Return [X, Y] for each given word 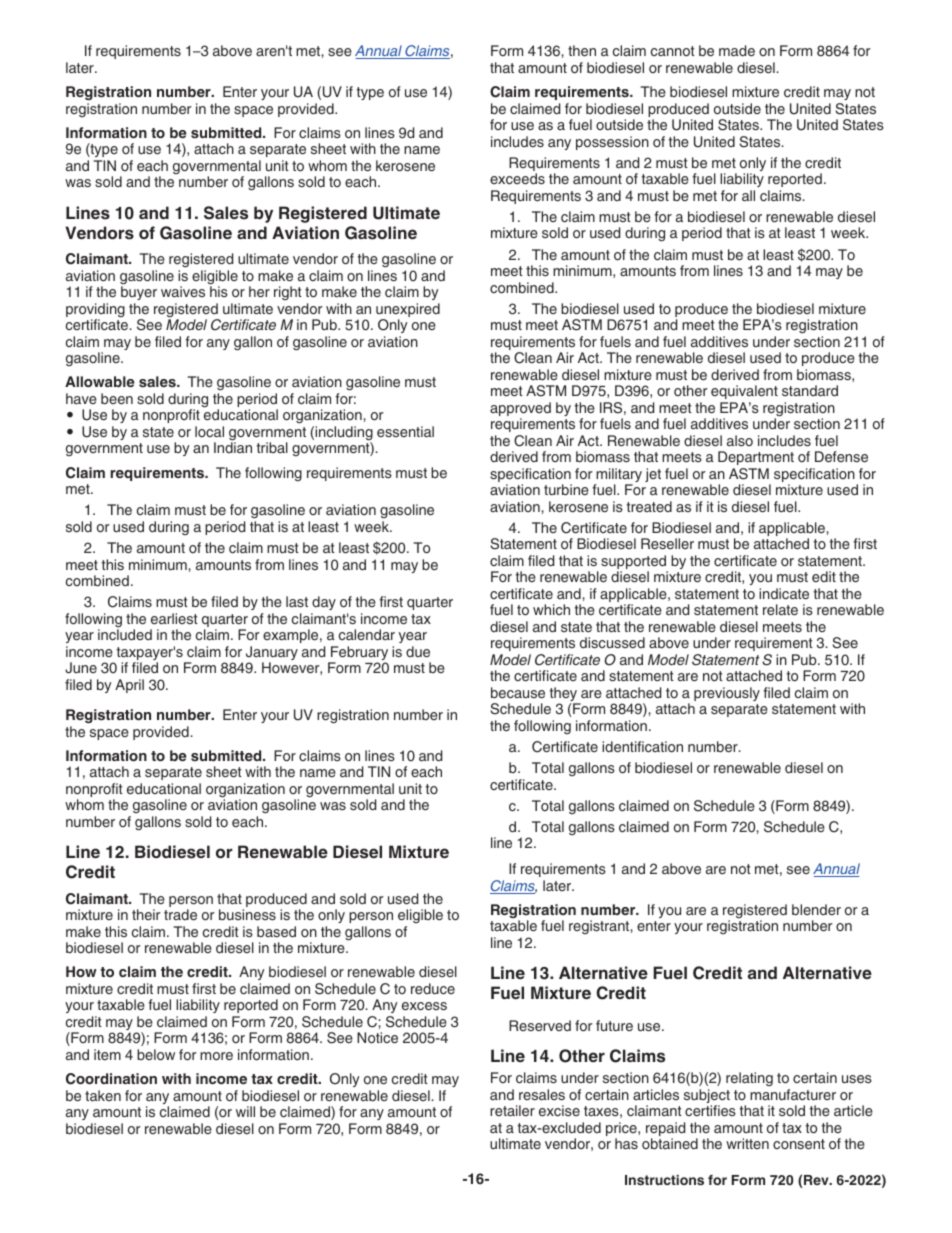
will [245, 1111]
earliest [174, 618]
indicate [784, 593]
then [582, 50]
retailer [512, 1110]
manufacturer [793, 1094]
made [737, 50]
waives [183, 291]
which [551, 609]
